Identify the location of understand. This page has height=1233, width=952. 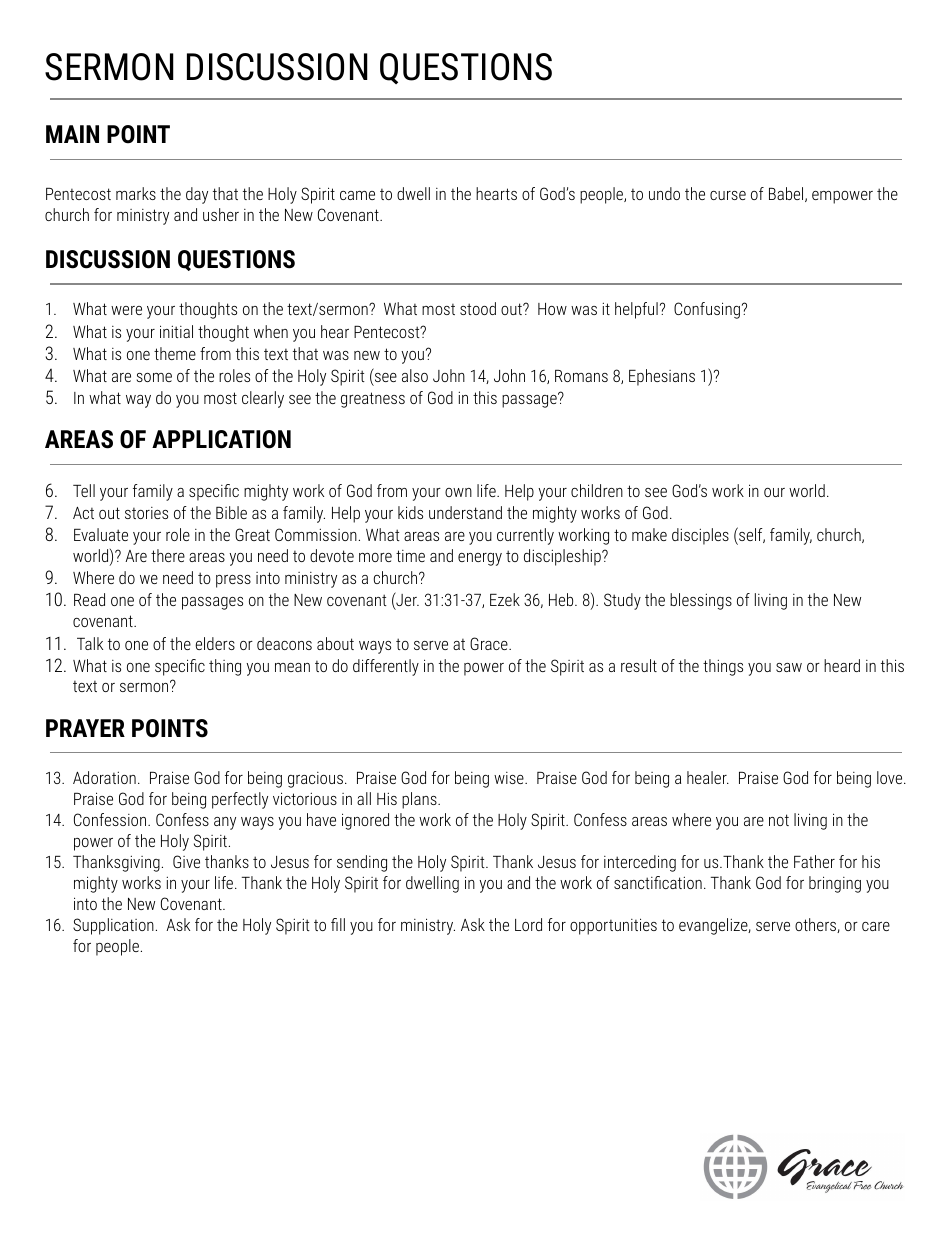
(465, 512).
